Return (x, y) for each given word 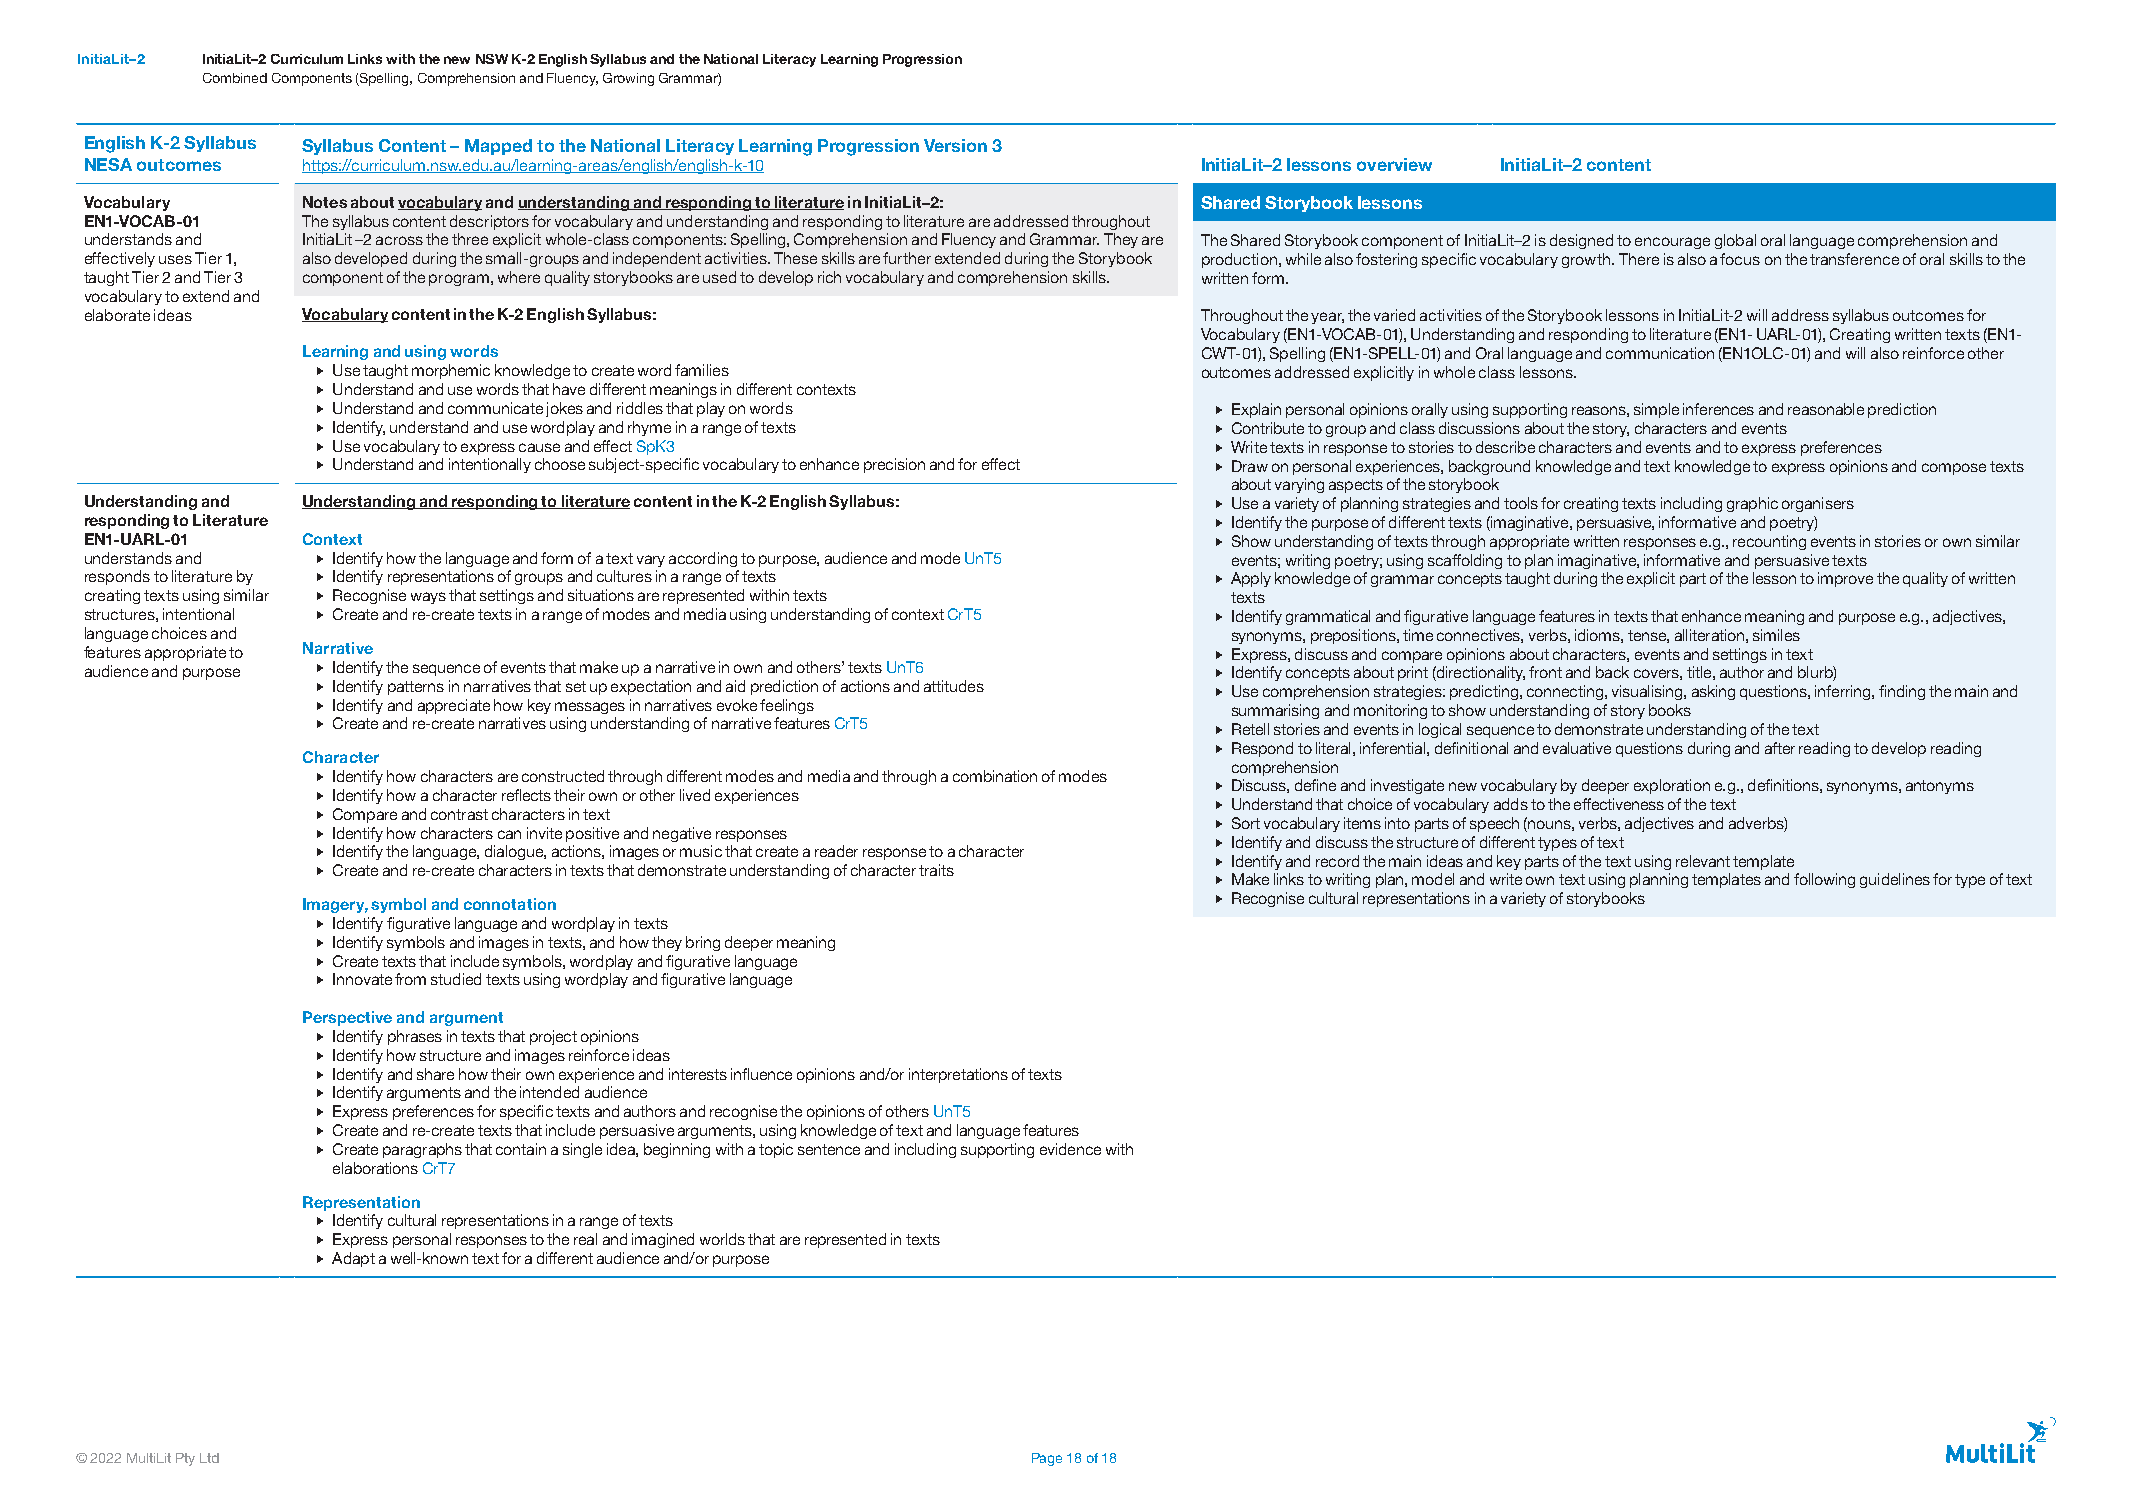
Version (955, 145)
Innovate (362, 979)
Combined (235, 78)
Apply (1251, 579)
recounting (1769, 542)
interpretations (958, 1075)
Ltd (209, 1458)
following (1824, 880)
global (1735, 241)
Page (1047, 1459)
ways (428, 598)
